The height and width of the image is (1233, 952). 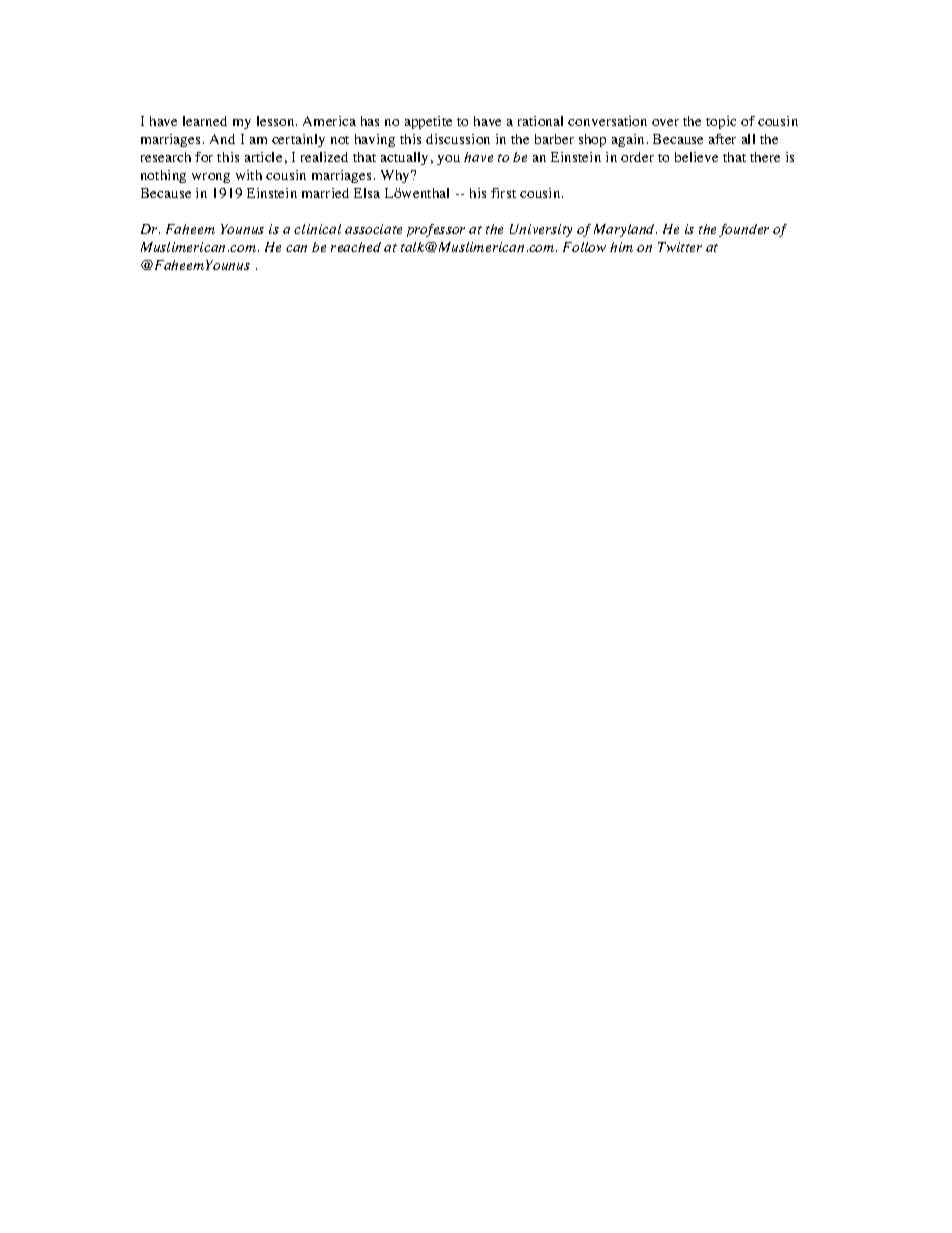 I want to click on discussion, so click(x=458, y=139).
